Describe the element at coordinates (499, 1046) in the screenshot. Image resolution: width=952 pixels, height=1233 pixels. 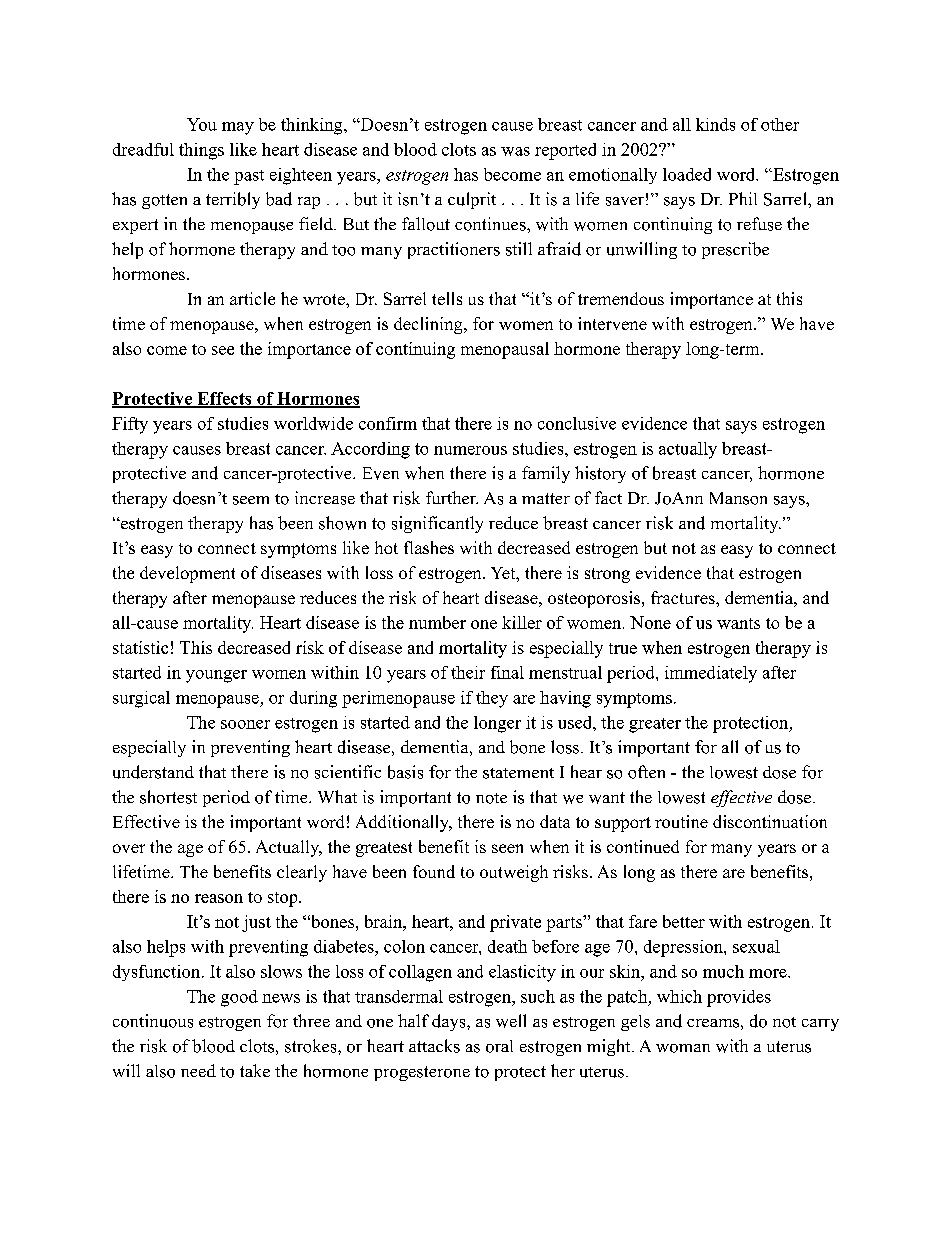
I see `oral` at that location.
